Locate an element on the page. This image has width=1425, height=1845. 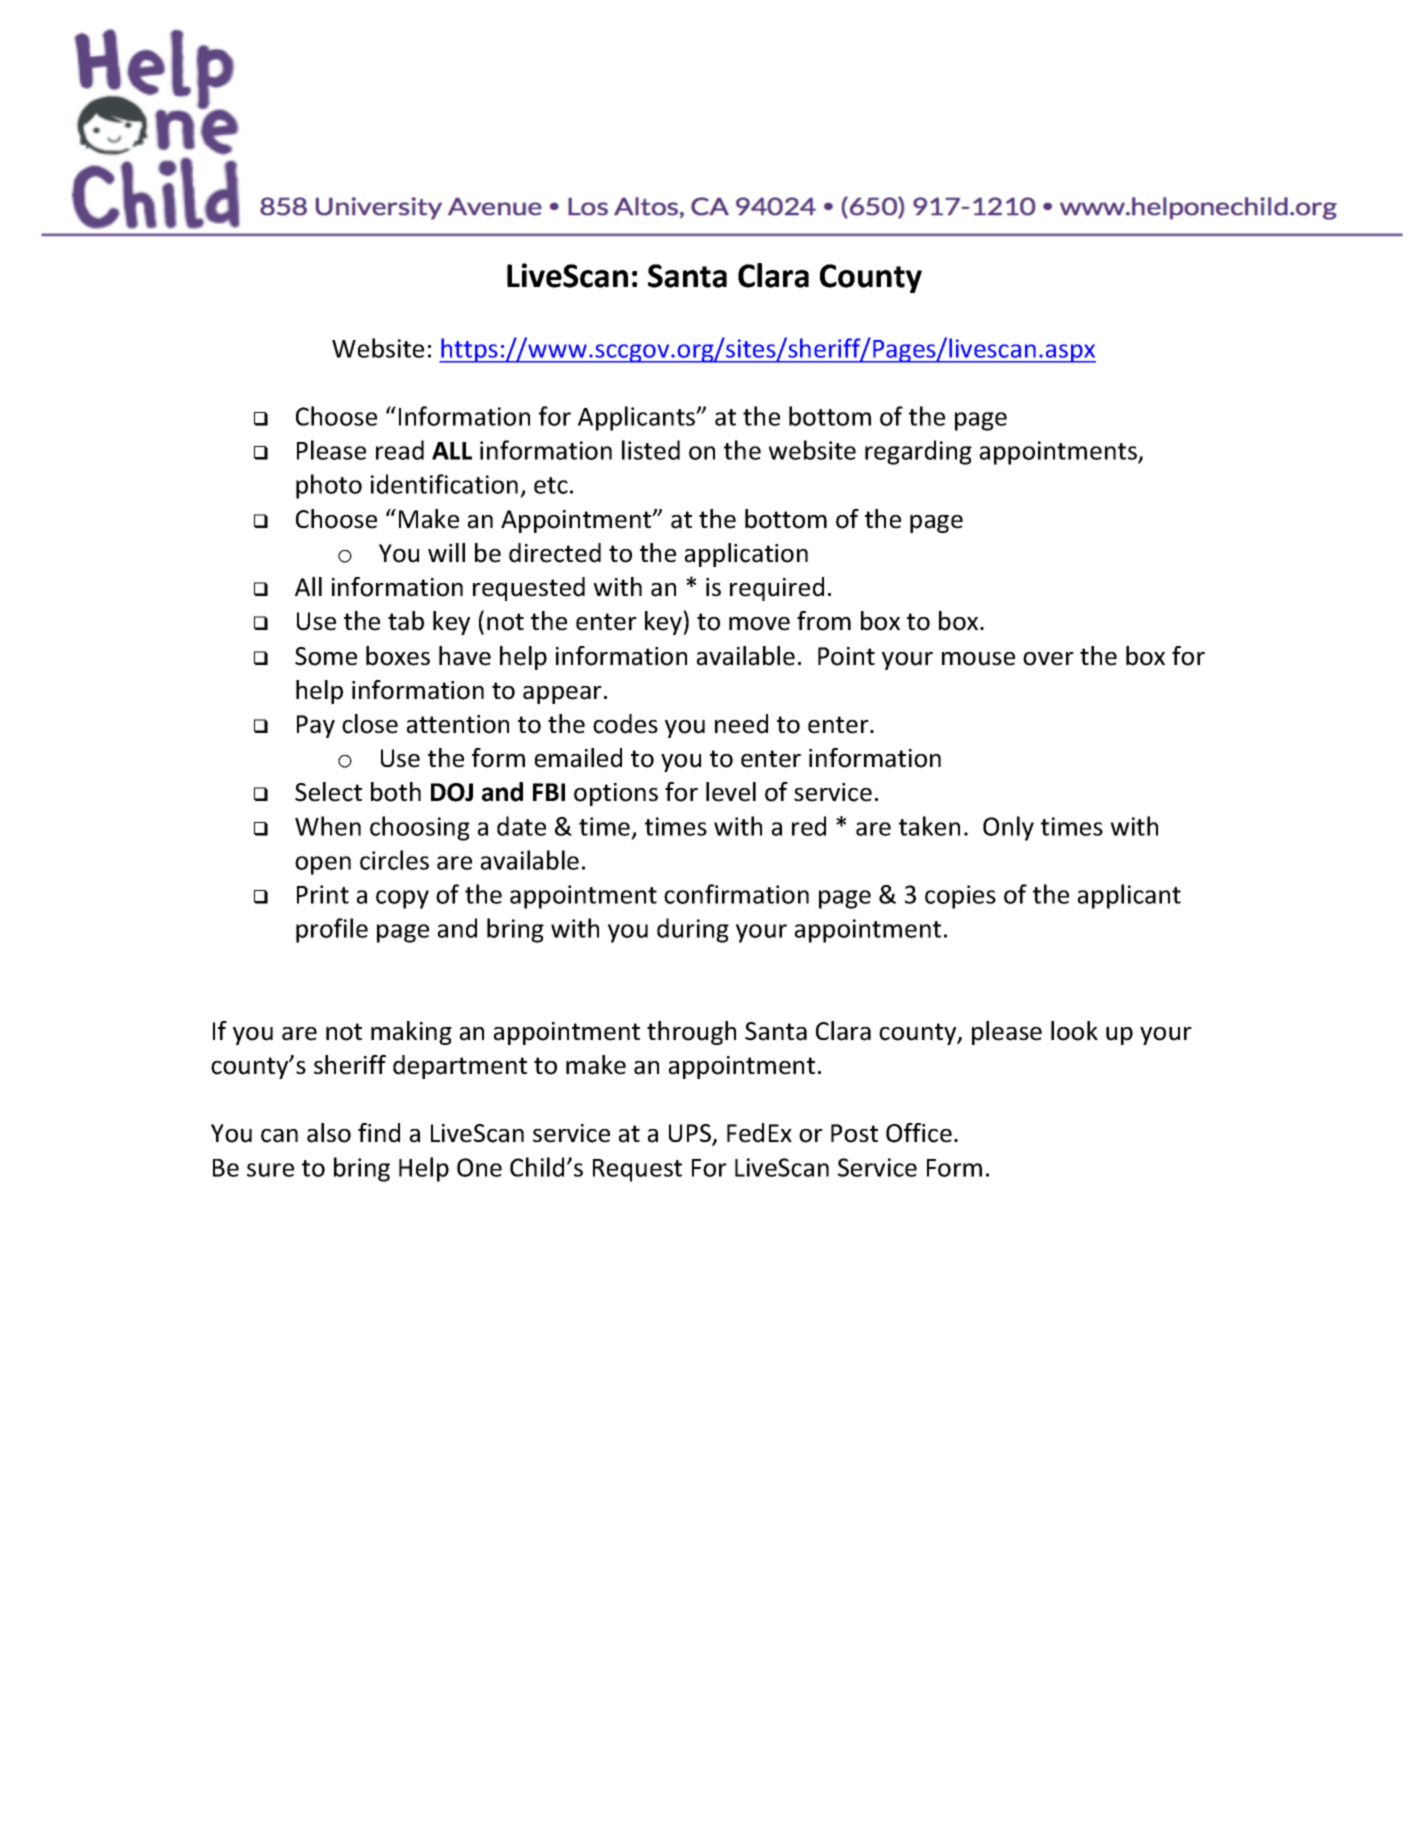
photo is located at coordinates (329, 486).
